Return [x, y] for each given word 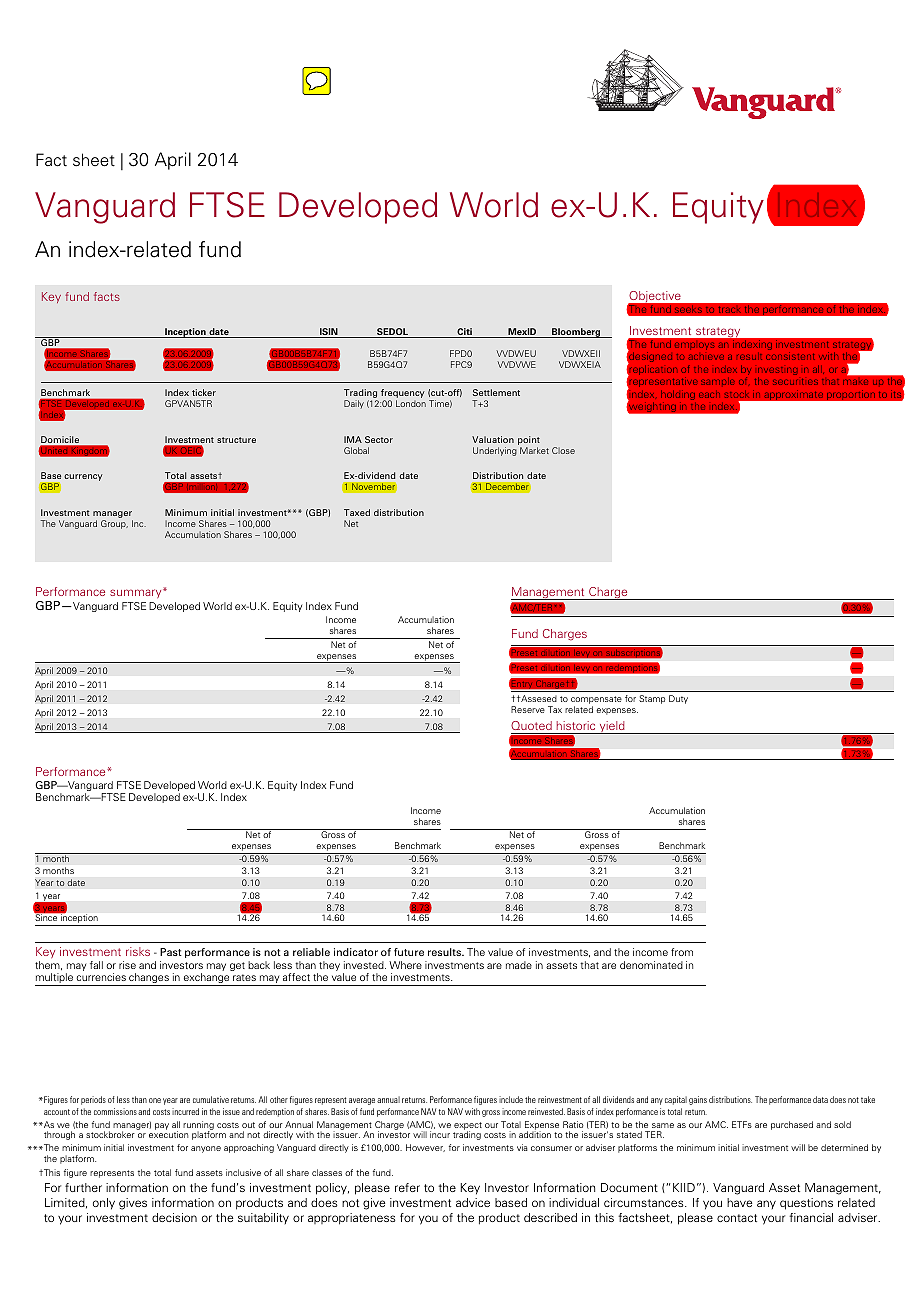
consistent [790, 357]
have [739, 1202]
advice [473, 1202]
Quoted [531, 725]
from [682, 952]
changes [149, 979]
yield [612, 727]
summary [137, 592]
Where [405, 965]
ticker [204, 392]
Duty [678, 699]
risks [138, 951]
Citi [464, 333]
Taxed [357, 512]
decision [174, 1217]
